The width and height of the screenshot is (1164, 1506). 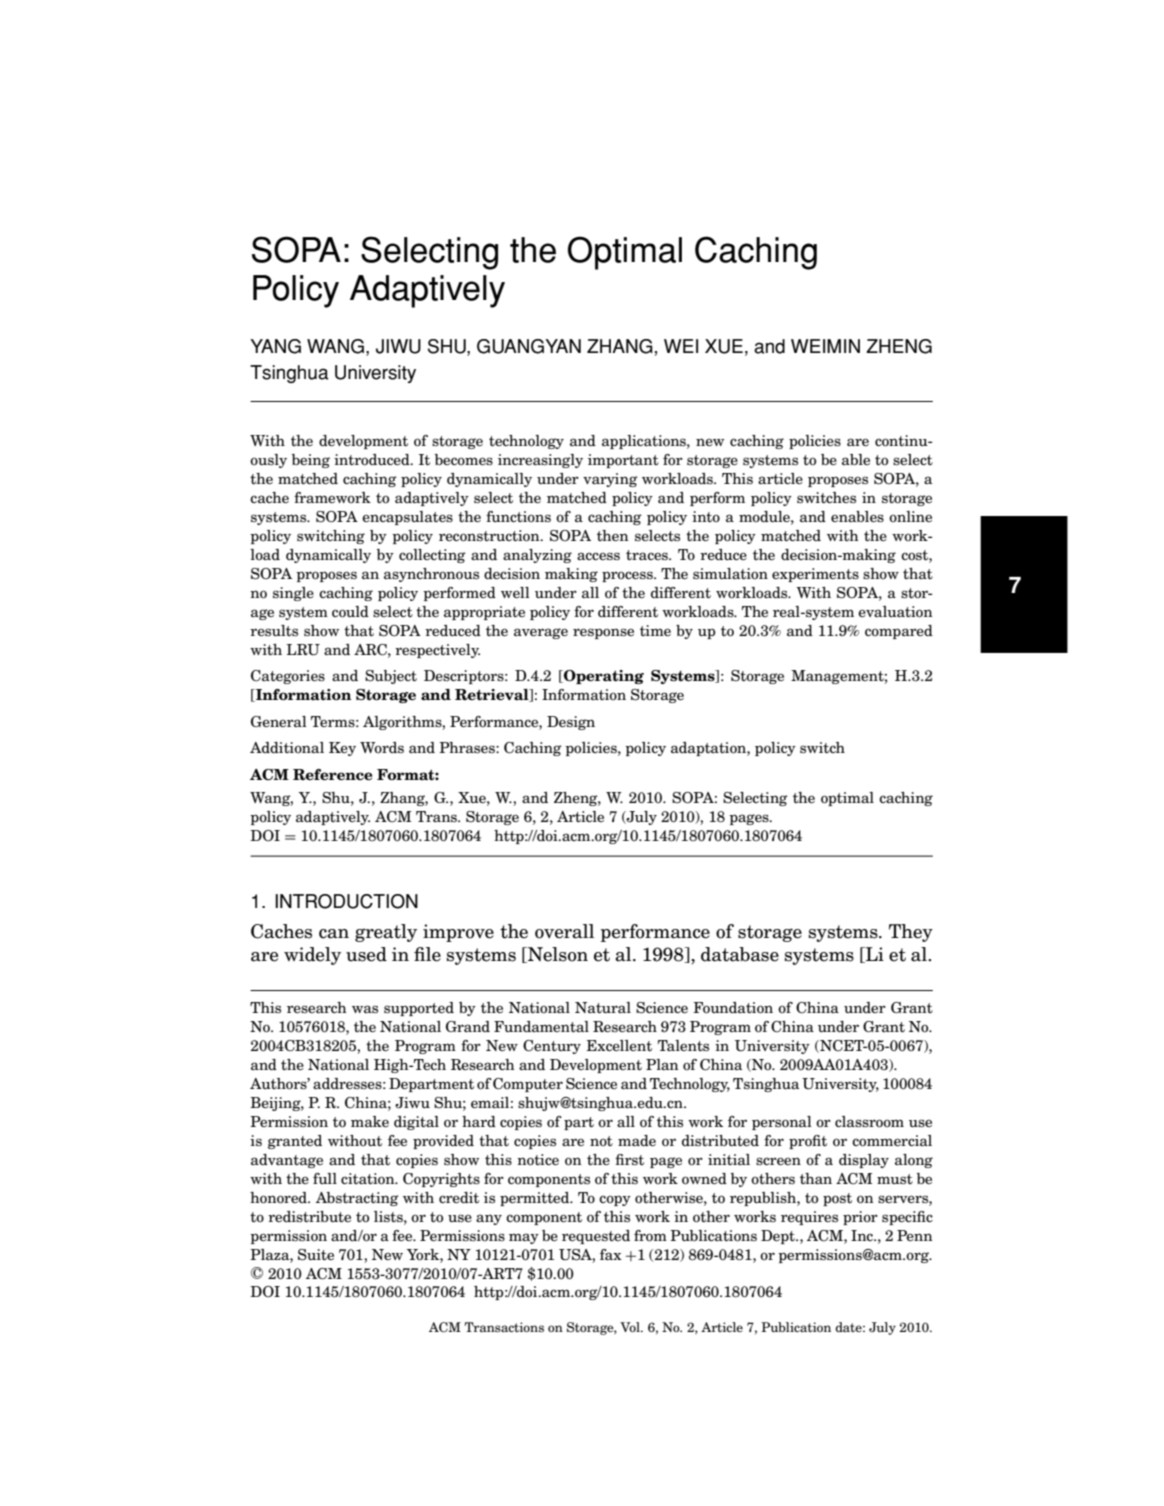 What do you see at coordinates (333, 775) in the screenshot?
I see `Reference` at bounding box center [333, 775].
